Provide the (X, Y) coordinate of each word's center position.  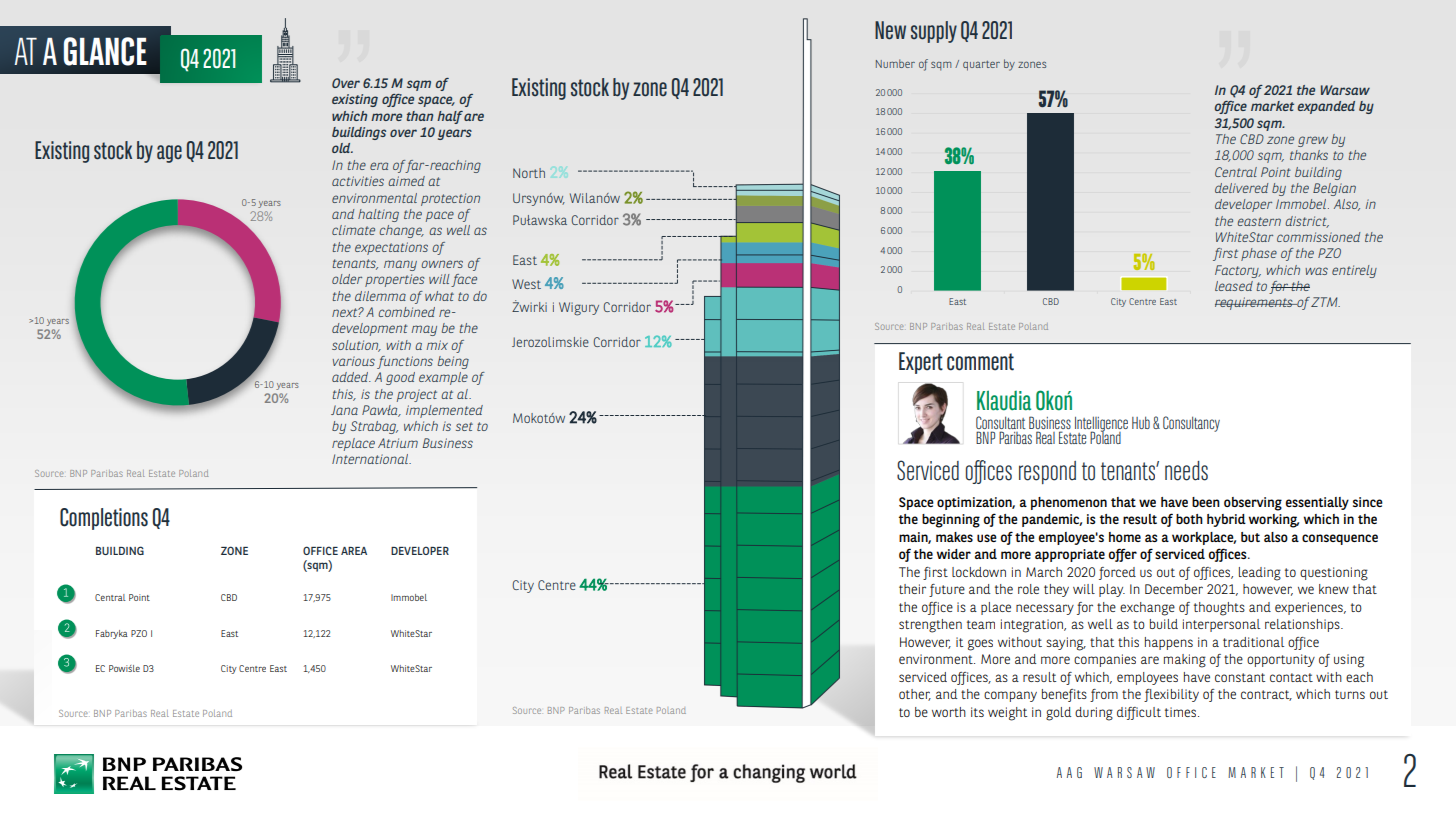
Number (895, 63)
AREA (354, 551)
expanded (1326, 107)
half (450, 117)
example (443, 378)
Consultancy (1191, 424)
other (915, 695)
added (351, 377)
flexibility (1171, 695)
